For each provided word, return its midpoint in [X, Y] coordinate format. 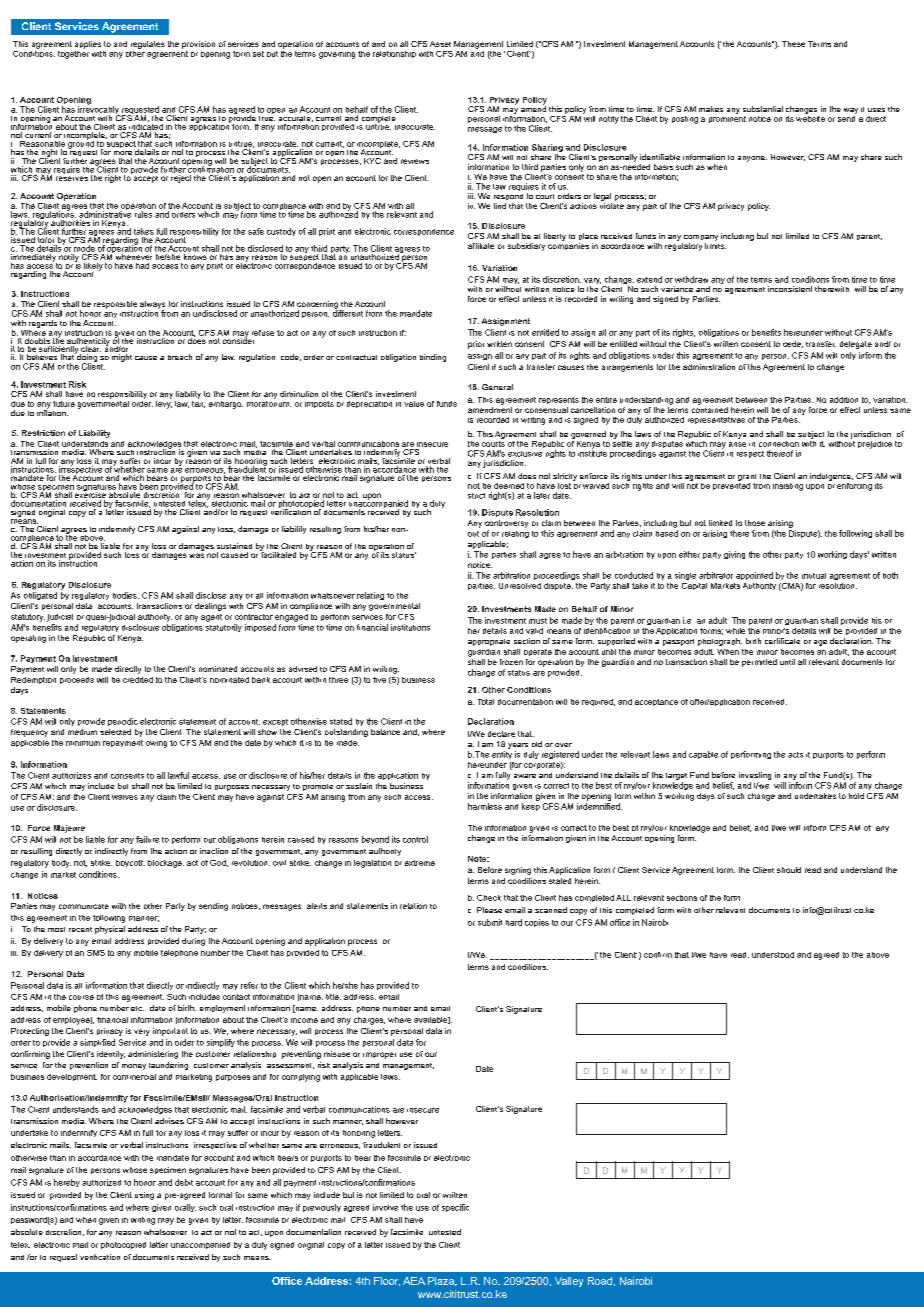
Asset [440, 44]
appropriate [489, 642]
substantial [763, 109]
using [144, 1196]
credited [138, 680]
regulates [148, 45]
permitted [759, 663]
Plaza [442, 1281]
